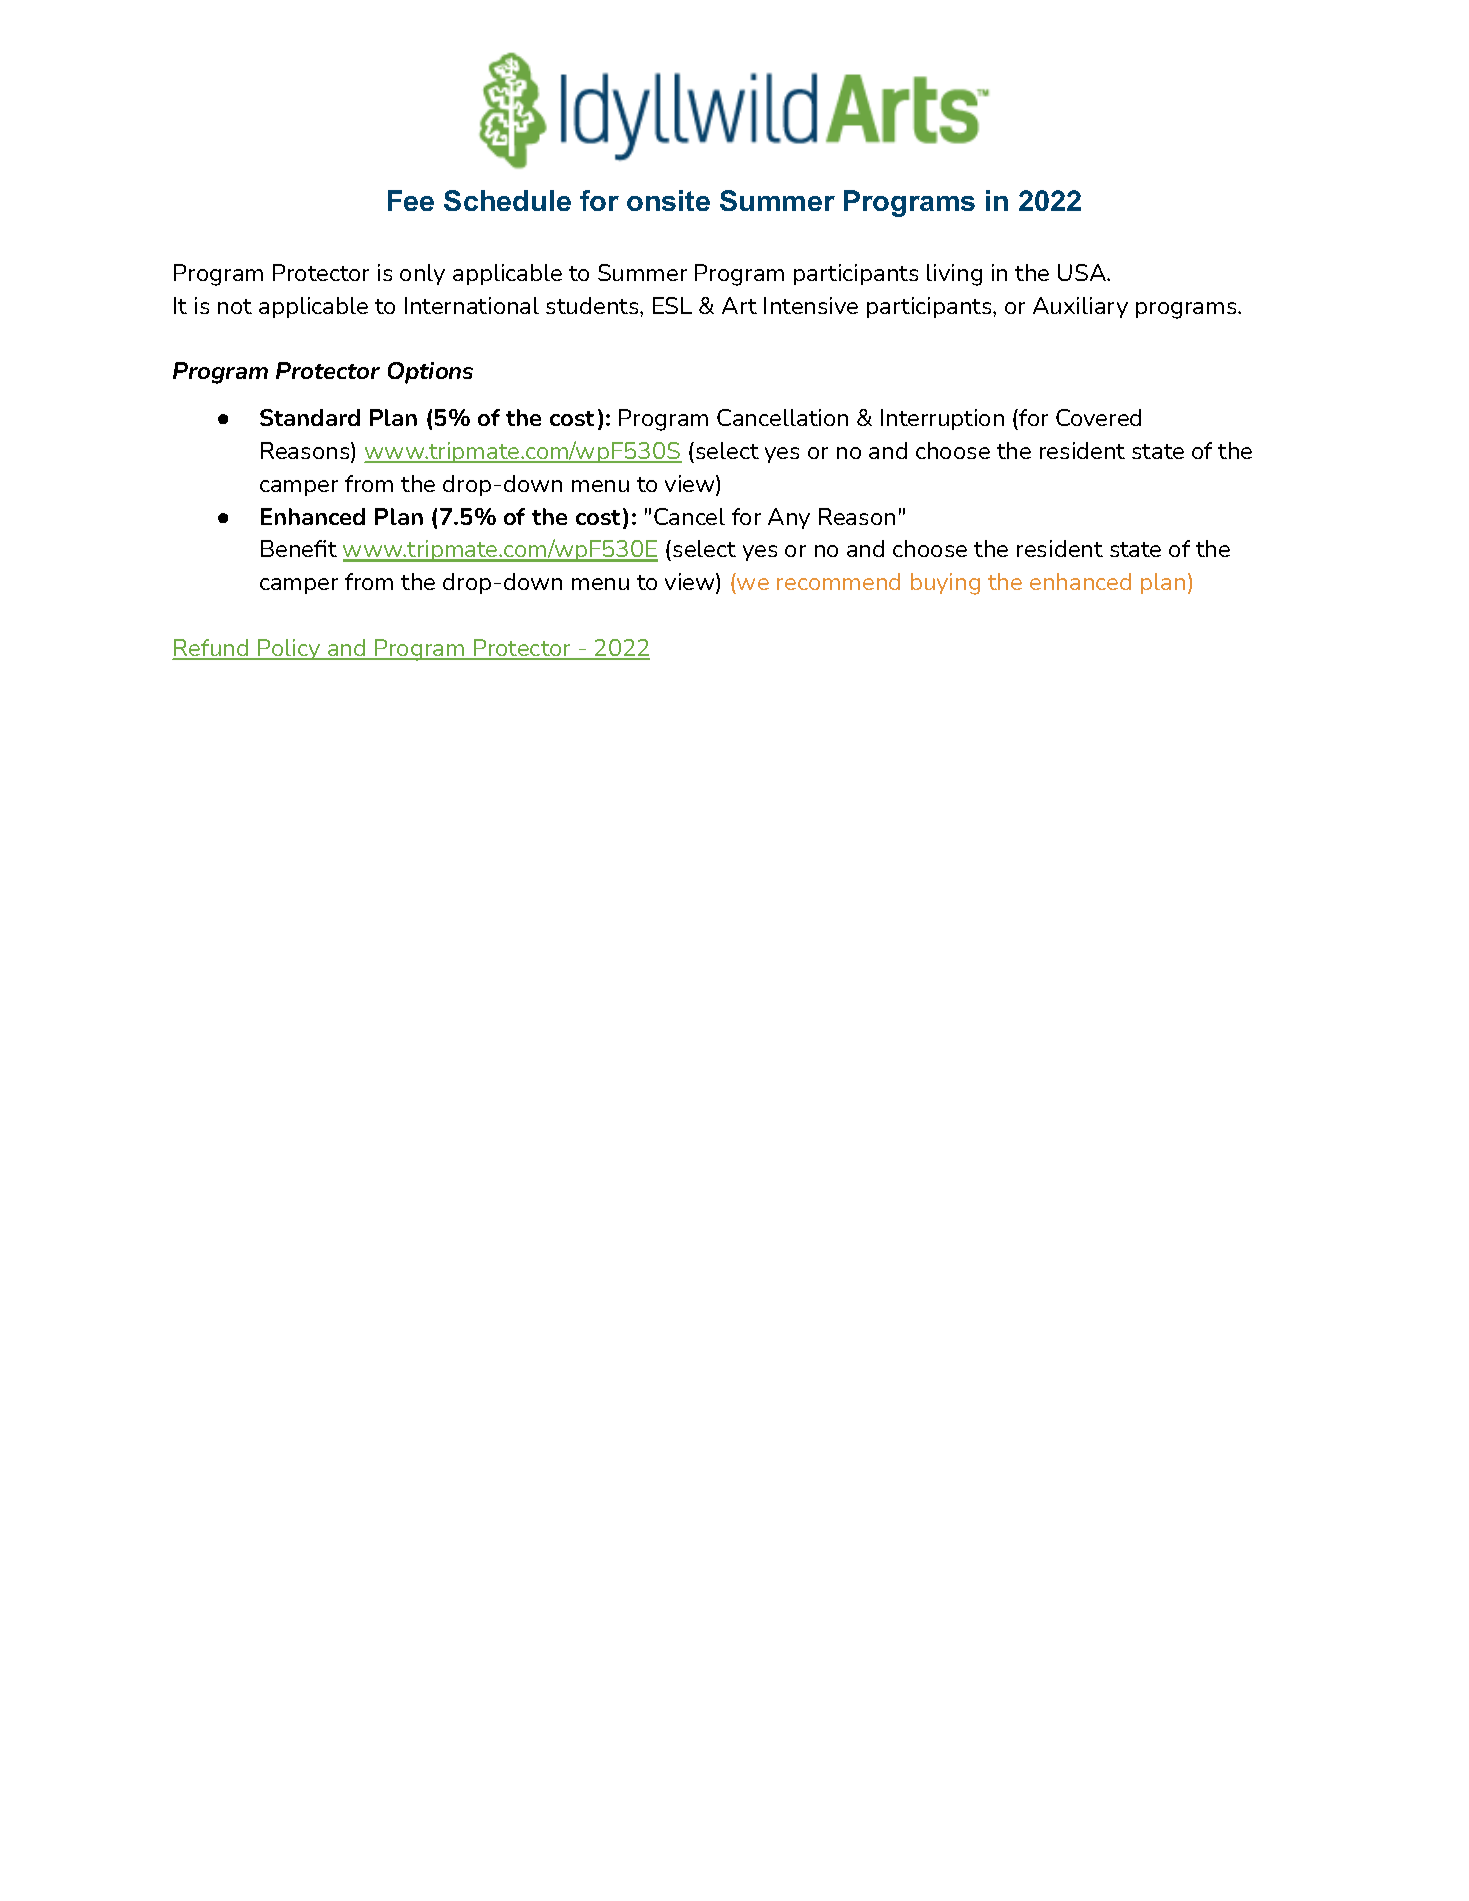  Describe the element at coordinates (299, 548) in the image. I see `Benefit` at that location.
